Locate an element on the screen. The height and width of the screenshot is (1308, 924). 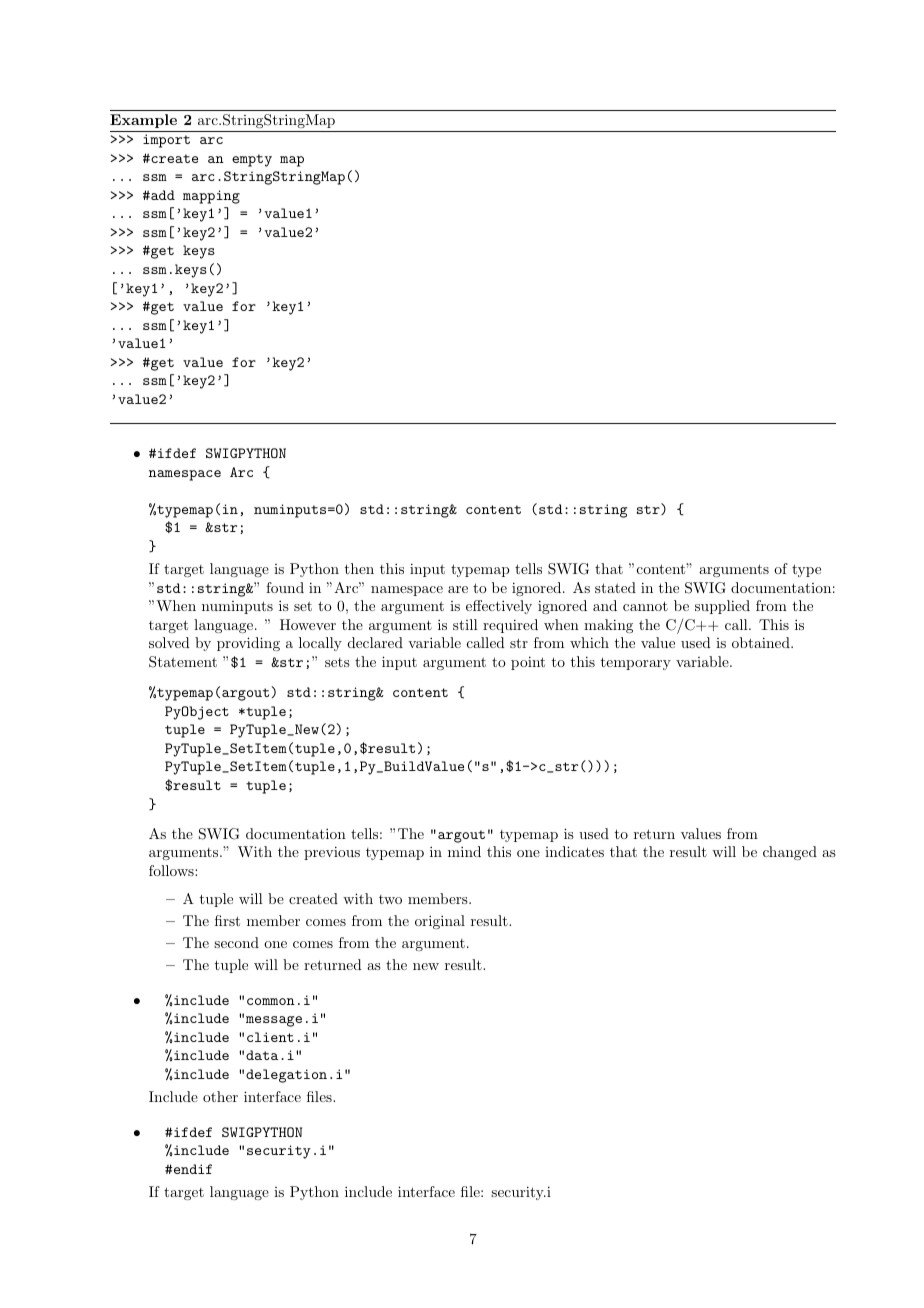
mapping is located at coordinates (211, 197).
